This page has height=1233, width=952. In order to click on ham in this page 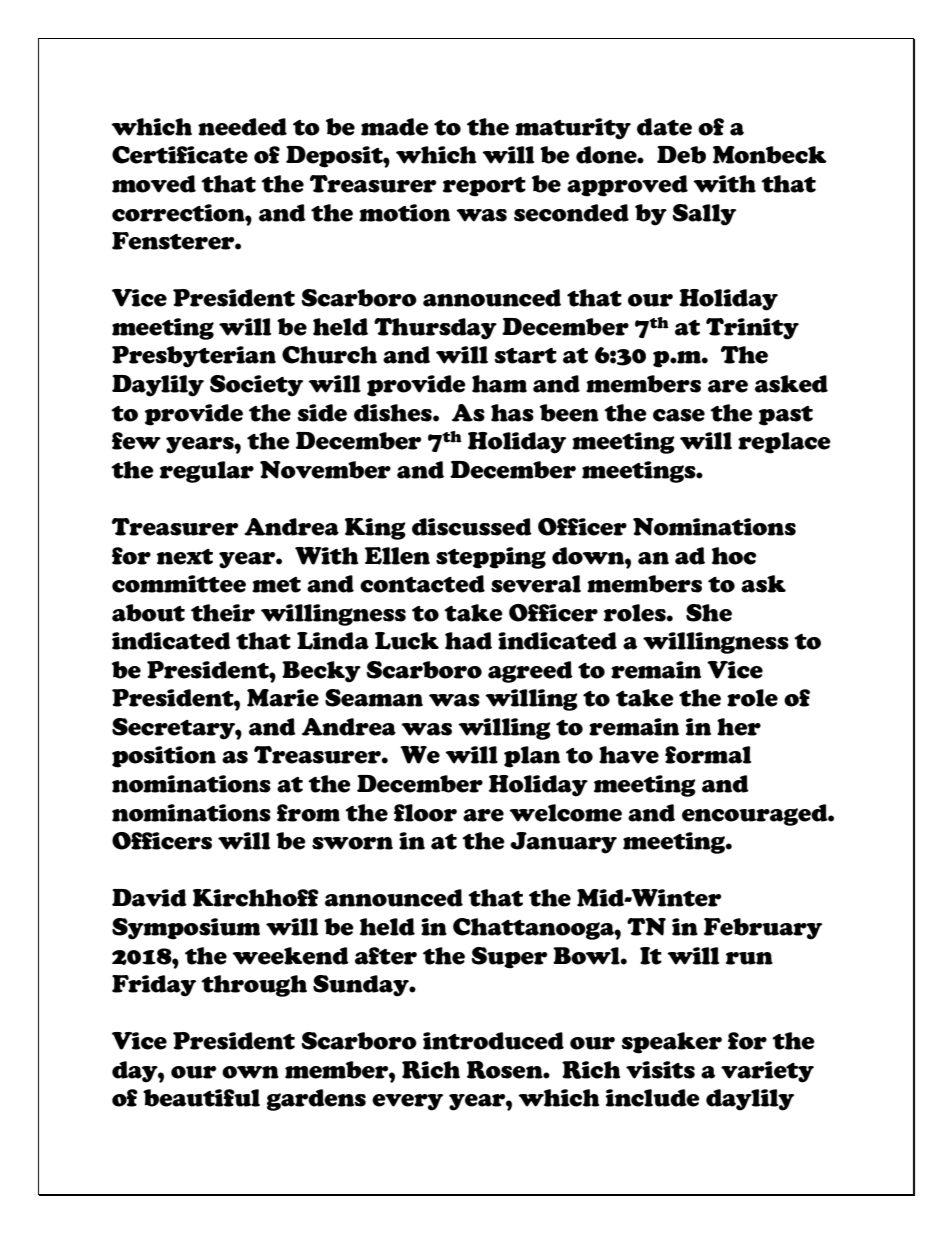, I will do `click(499, 384)`.
